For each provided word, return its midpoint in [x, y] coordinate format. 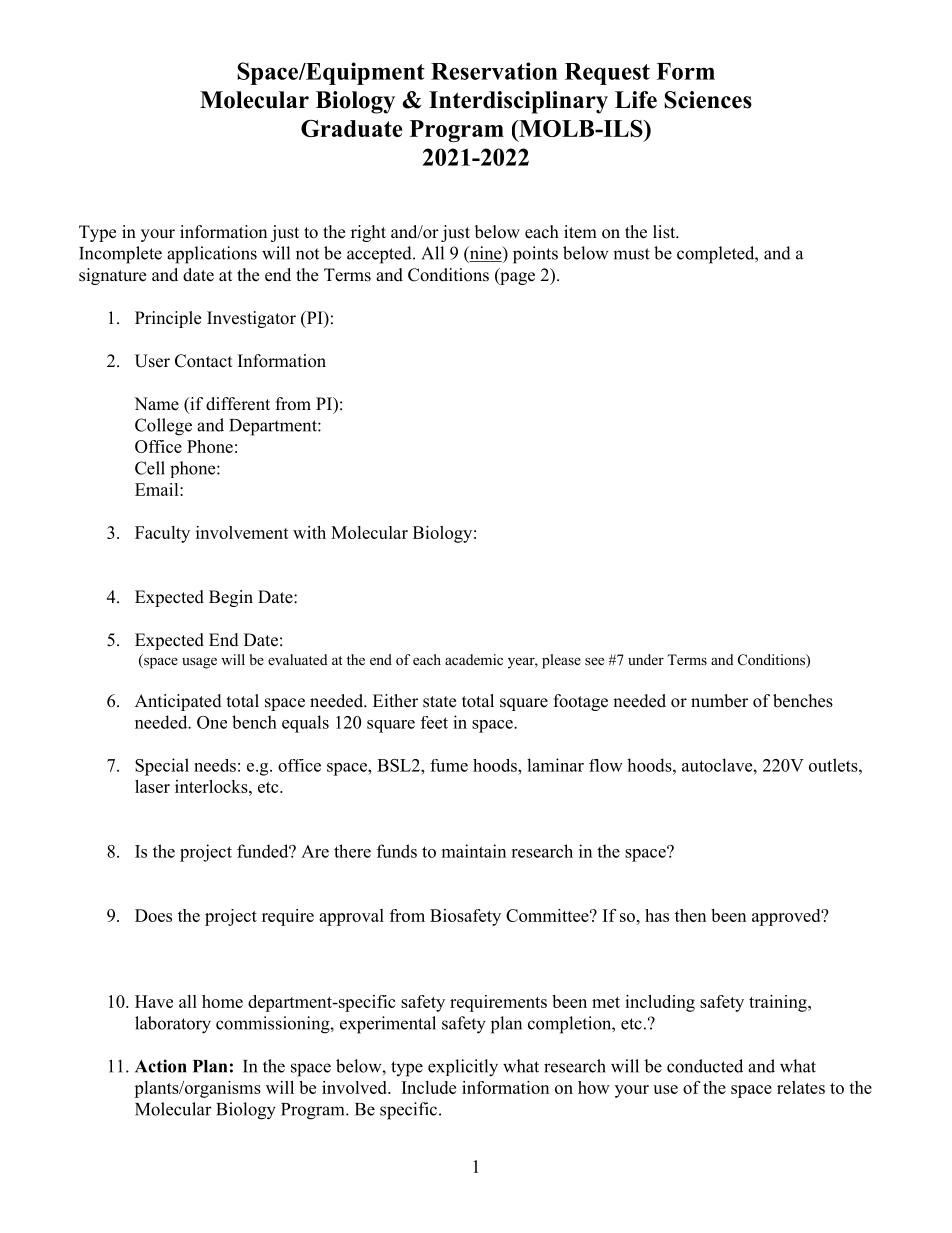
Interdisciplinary [518, 102]
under [646, 659]
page [516, 278]
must [631, 254]
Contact [203, 361]
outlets [834, 765]
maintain [474, 851]
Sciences [708, 100]
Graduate [351, 128]
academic [474, 659]
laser [152, 786]
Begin [231, 598]
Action [161, 1066]
